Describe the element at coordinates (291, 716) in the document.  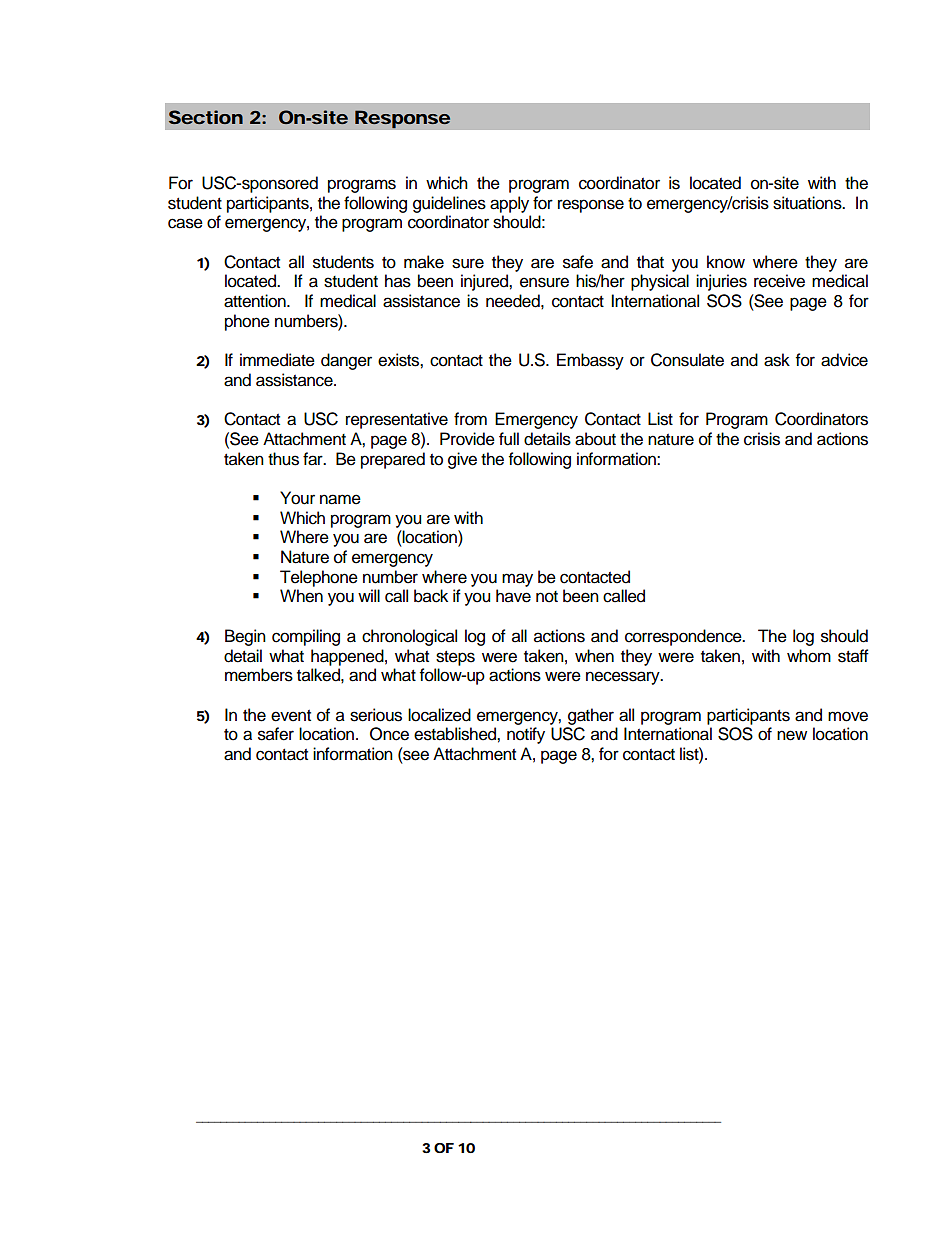
I see `event` at that location.
